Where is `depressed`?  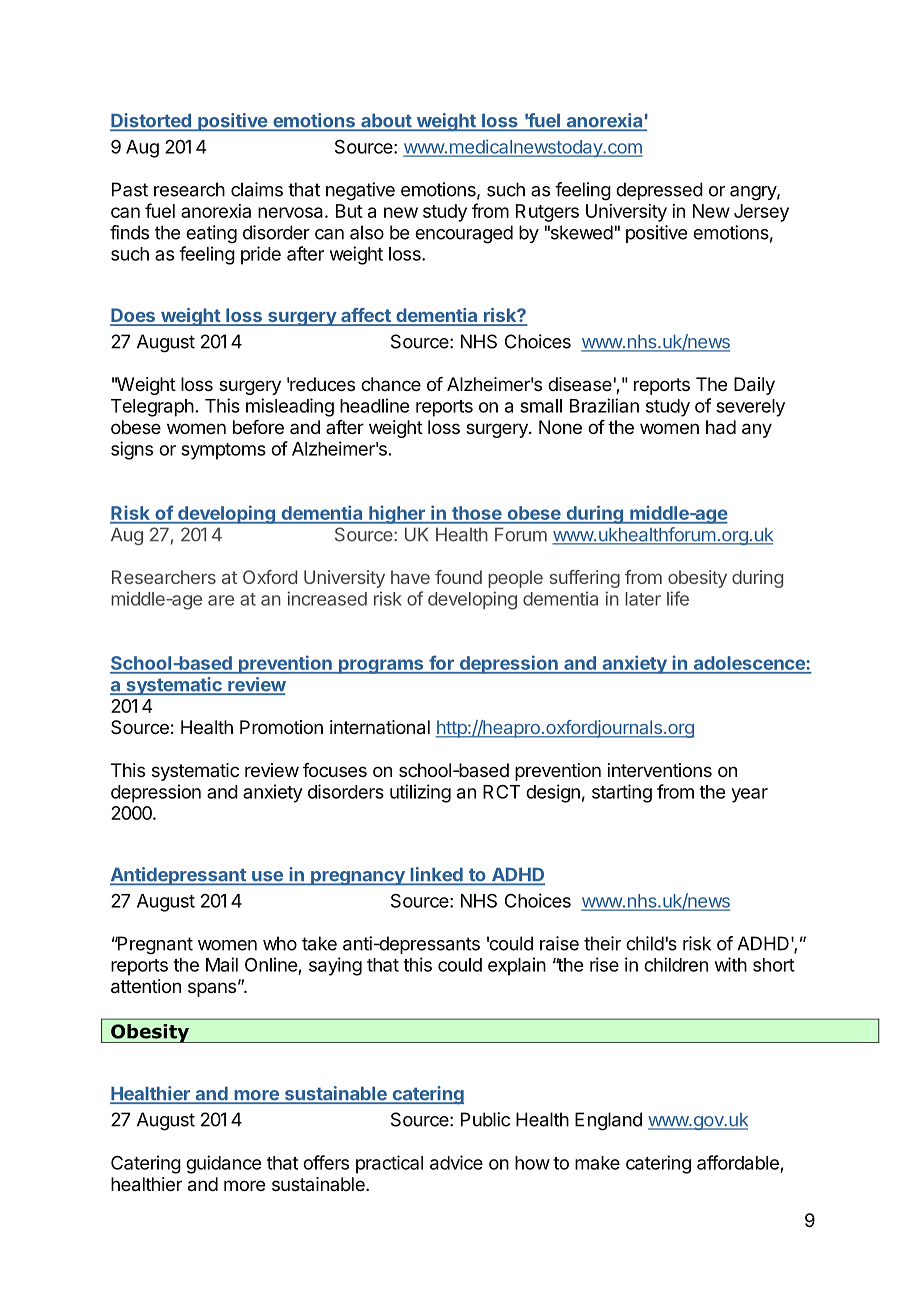 depressed is located at coordinates (659, 191).
